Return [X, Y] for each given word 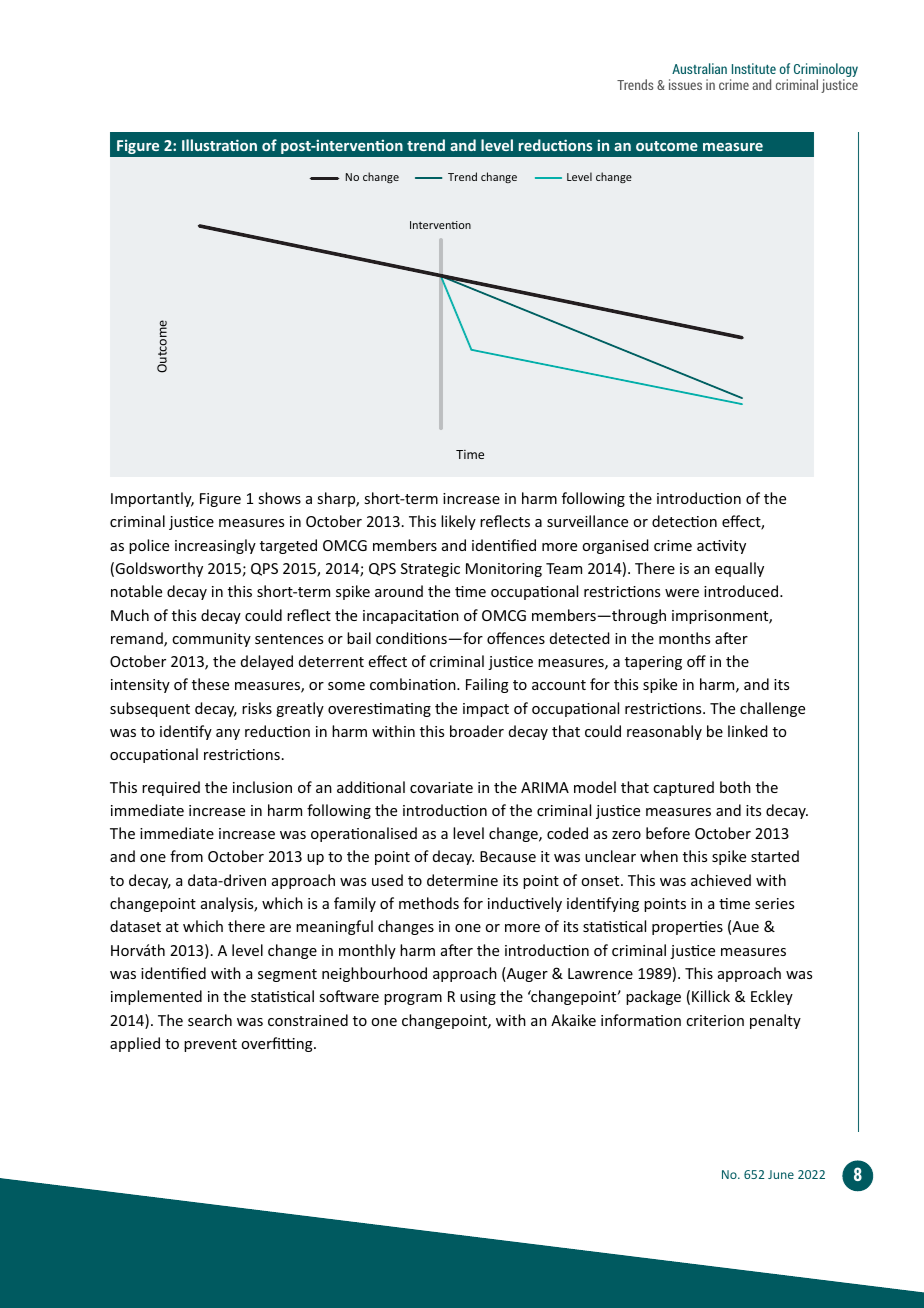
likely [458, 522]
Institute [754, 68]
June [781, 1174]
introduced [742, 591]
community [211, 640]
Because [508, 856]
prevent [210, 1045]
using [478, 998]
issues [685, 84]
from [186, 856]
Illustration [219, 145]
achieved [721, 880]
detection [684, 521]
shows [279, 498]
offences [516, 638]
